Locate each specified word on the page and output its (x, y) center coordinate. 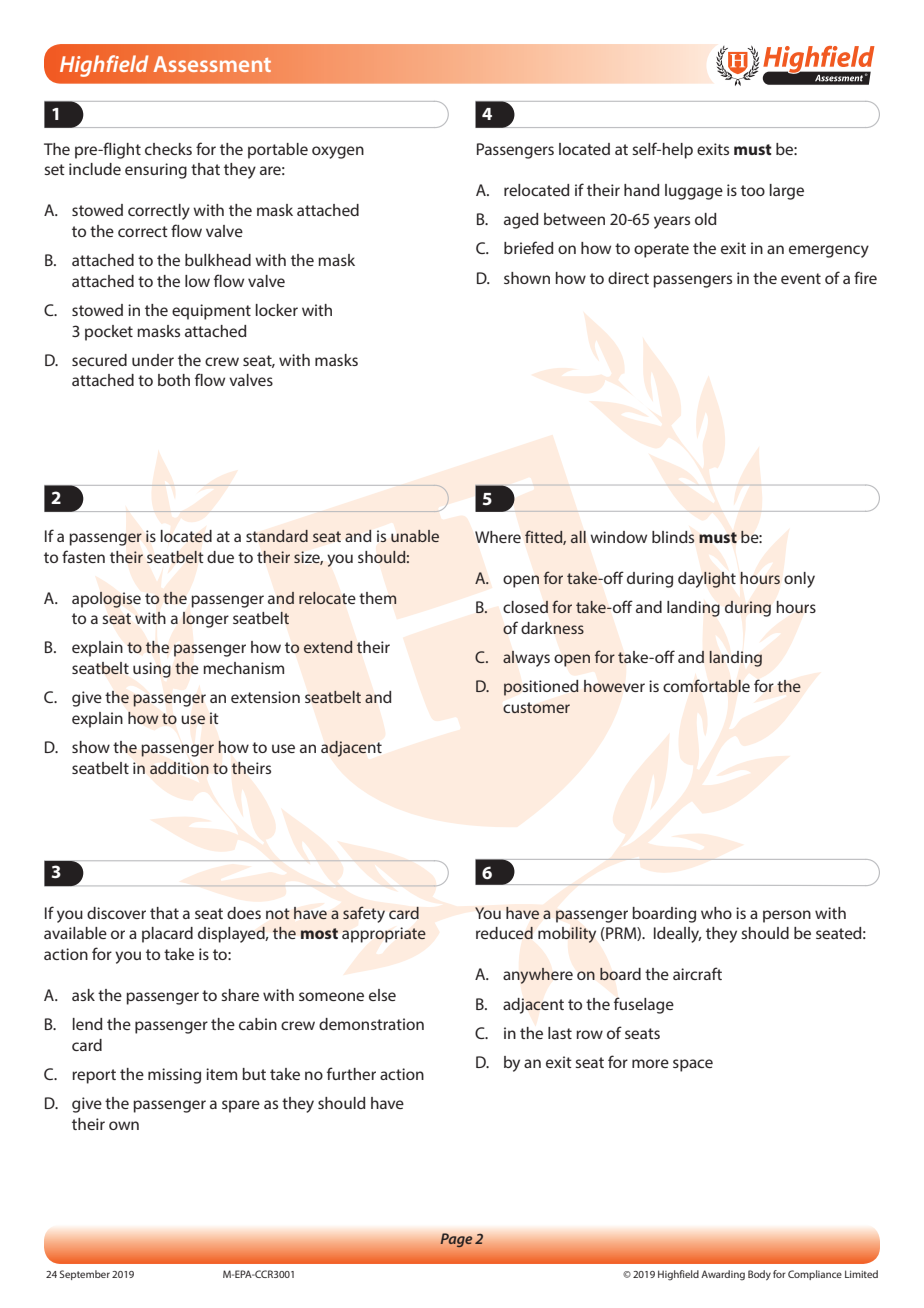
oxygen (338, 152)
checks (168, 149)
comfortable (706, 686)
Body (759, 1275)
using (152, 670)
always (526, 659)
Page (456, 1240)
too (753, 190)
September (85, 1275)
